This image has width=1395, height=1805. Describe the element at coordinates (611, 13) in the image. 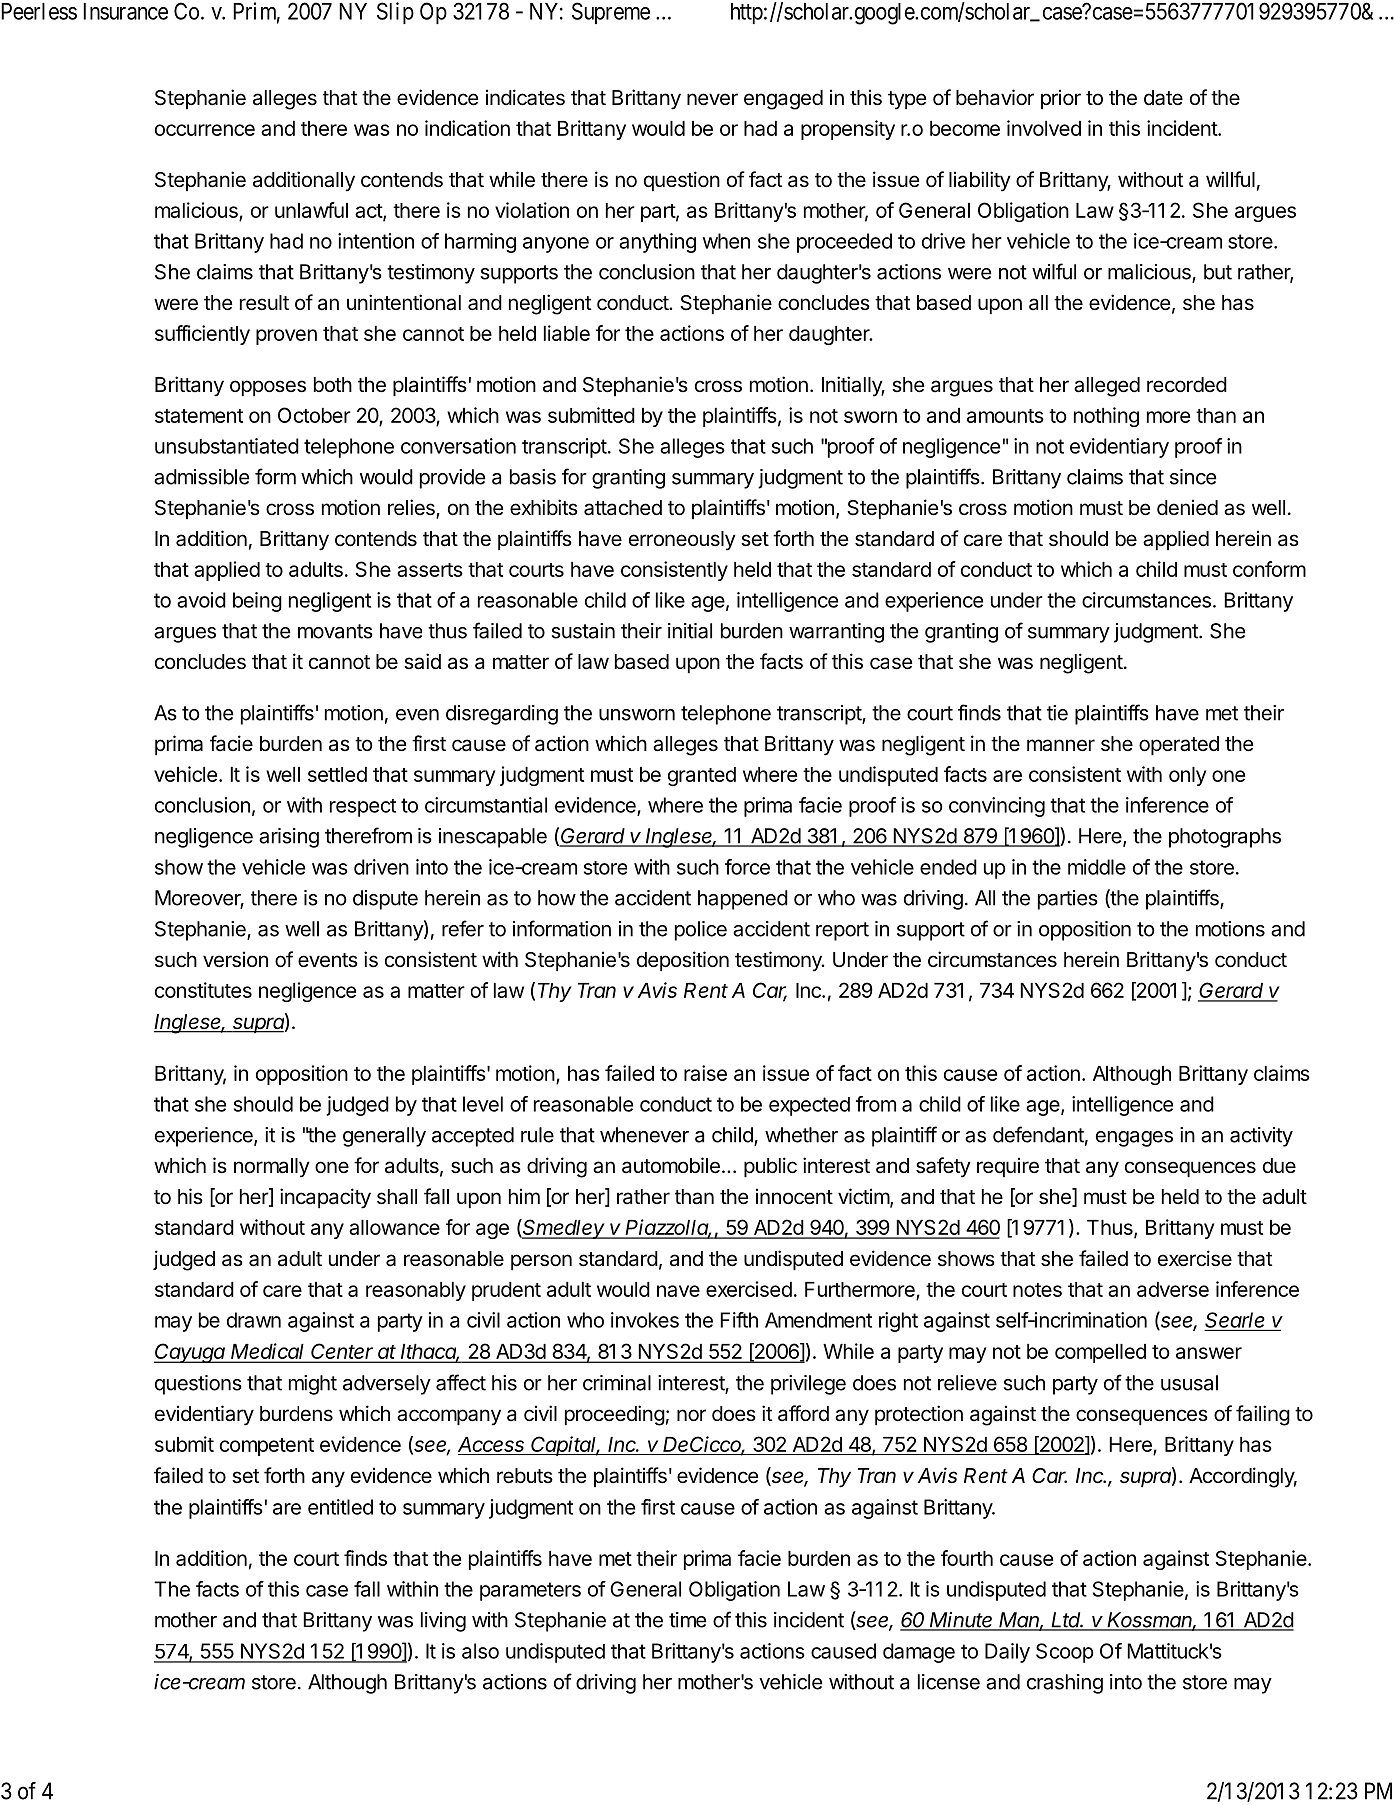

I see `Supreme` at that location.
